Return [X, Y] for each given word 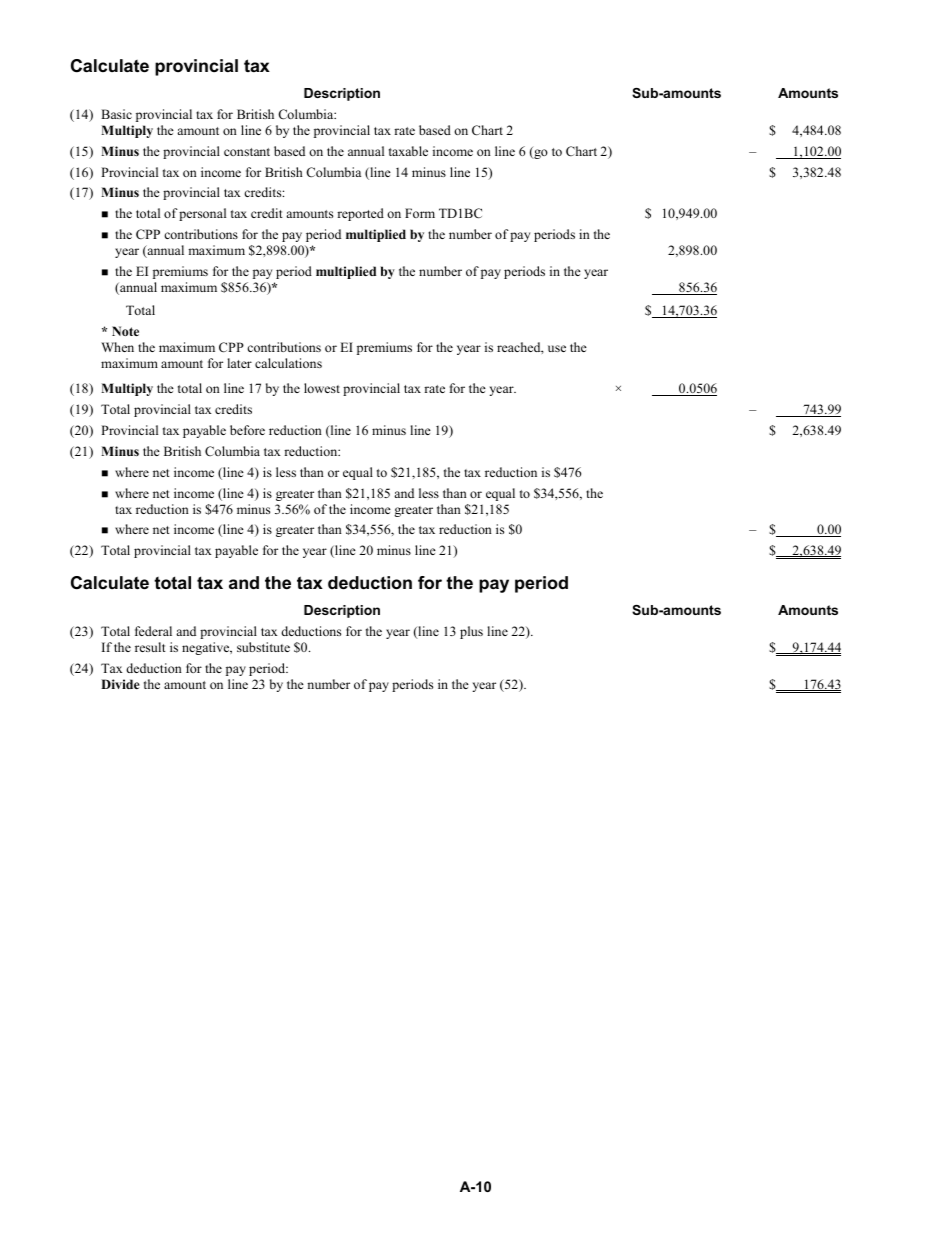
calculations [288, 363]
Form [420, 213]
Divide [120, 684]
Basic [116, 114]
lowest [322, 388]
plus [471, 632]
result [150, 647]
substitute [263, 647]
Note [125, 331]
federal [153, 631]
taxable [408, 151]
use [557, 348]
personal [202, 214]
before [247, 430]
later [239, 363]
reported [360, 214]
